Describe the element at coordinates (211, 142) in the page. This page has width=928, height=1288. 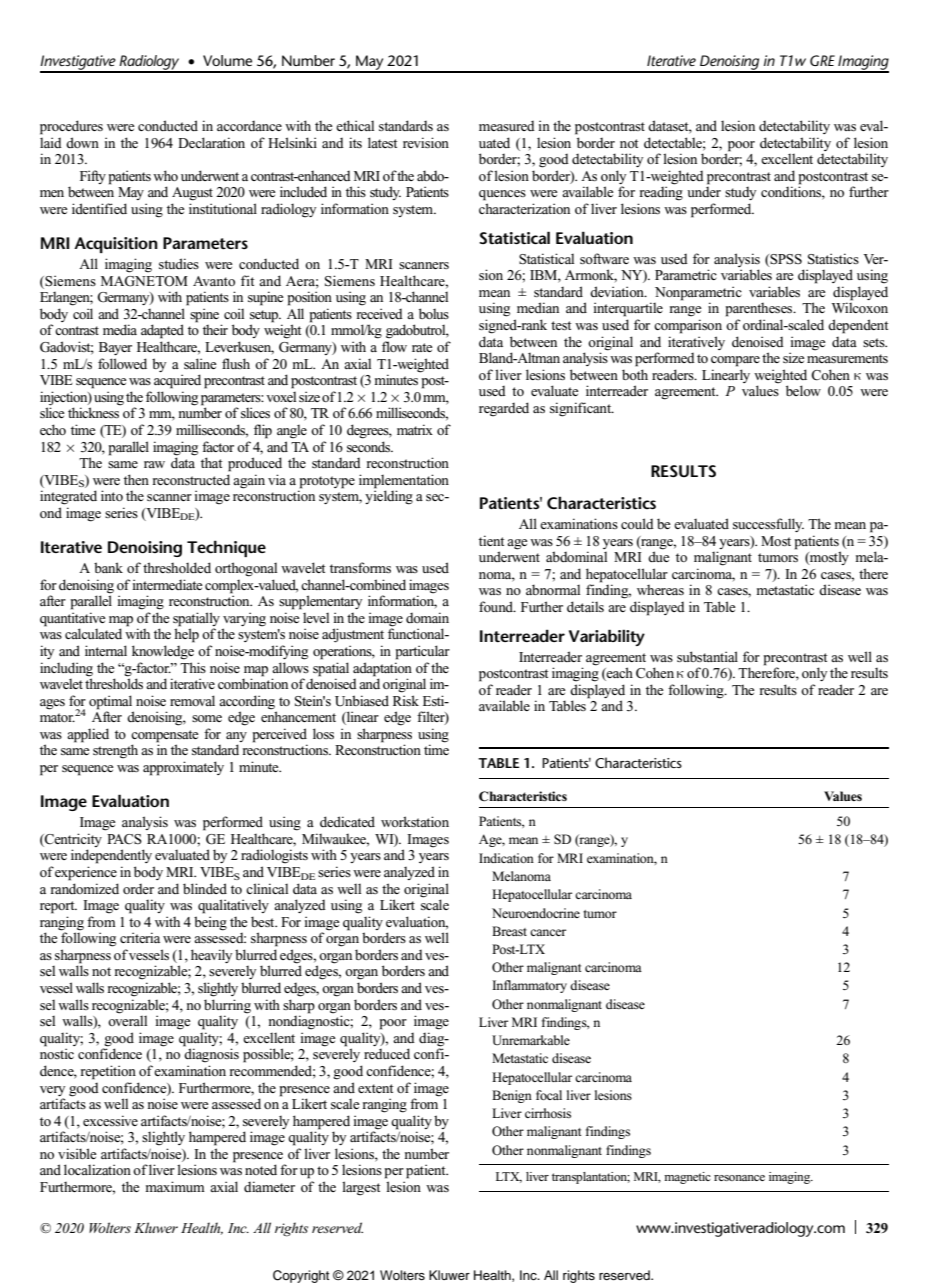
I see `Declaration` at that location.
